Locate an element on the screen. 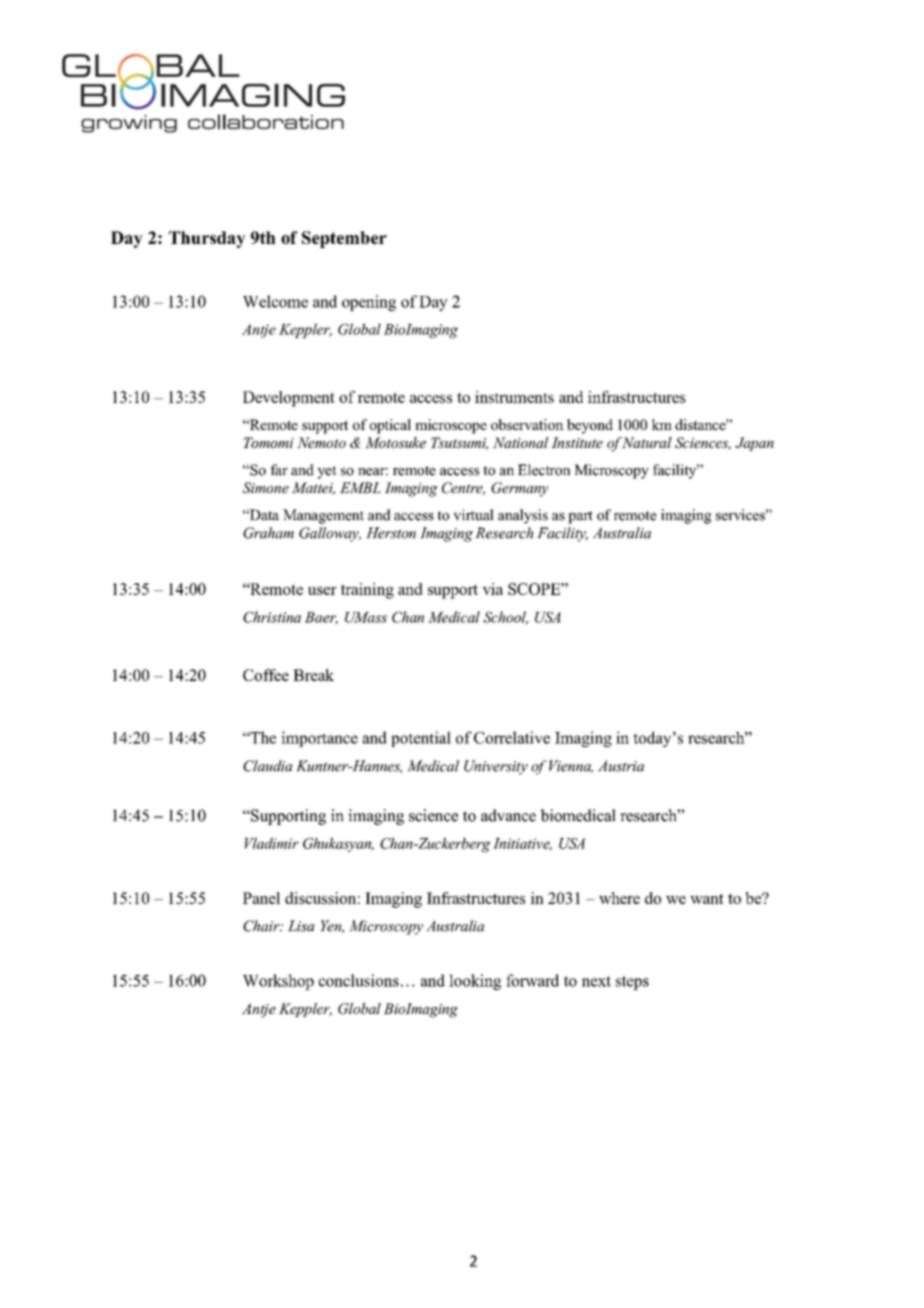 The height and width of the screenshot is (1308, 924). Welcome is located at coordinates (275, 301).
